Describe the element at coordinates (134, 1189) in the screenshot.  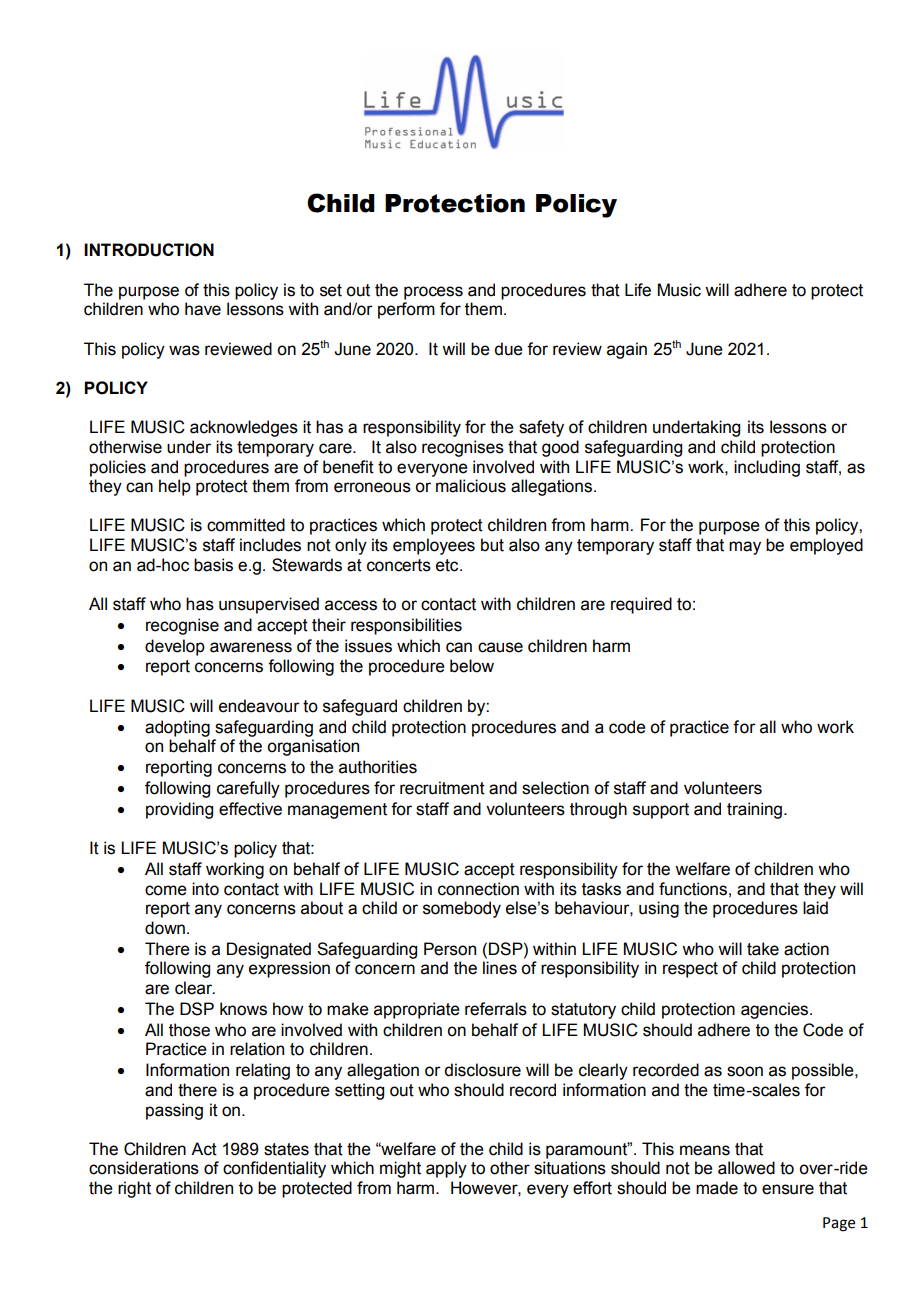
I see `right` at that location.
